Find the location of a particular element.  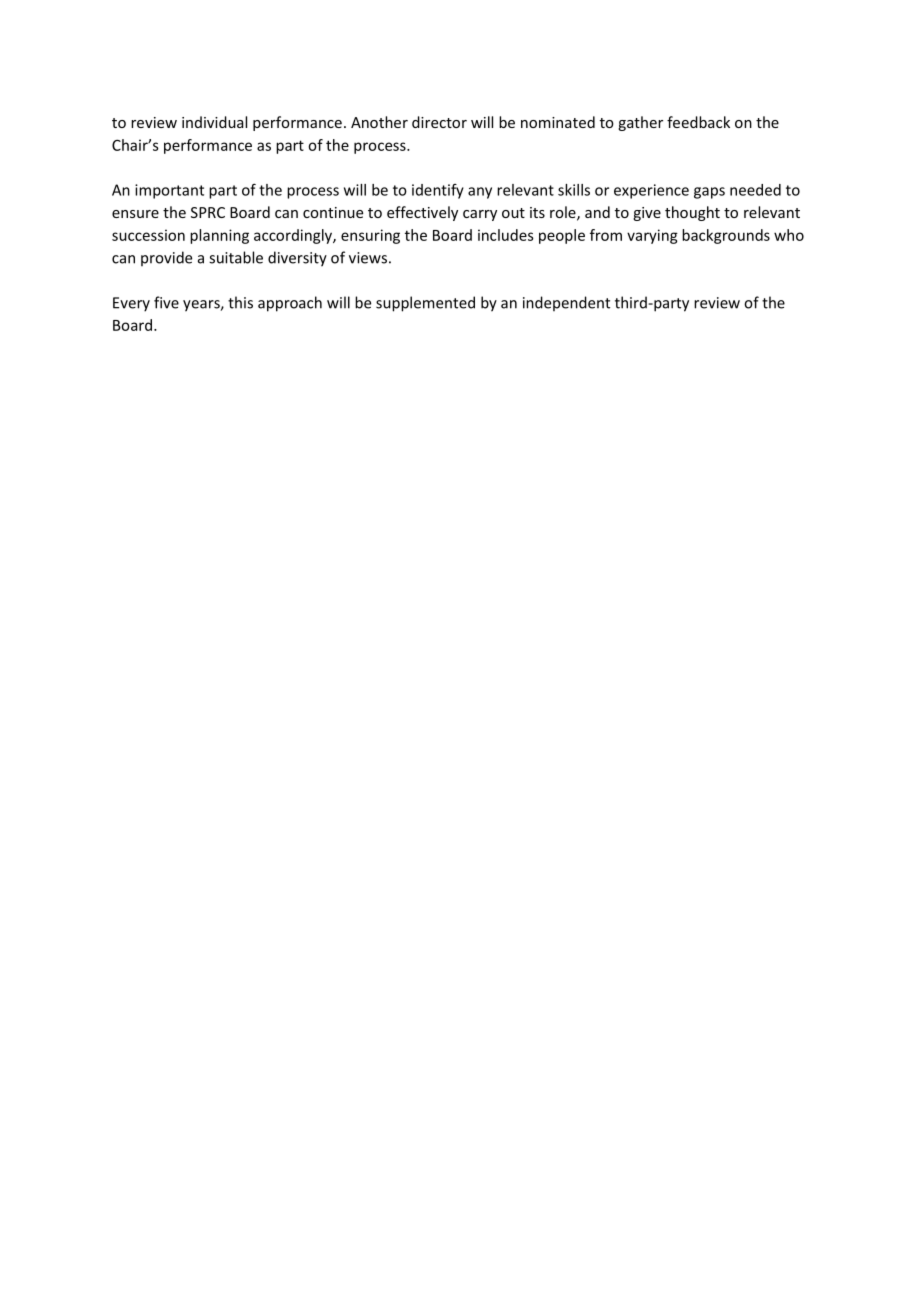

ensure is located at coordinates (135, 214).
